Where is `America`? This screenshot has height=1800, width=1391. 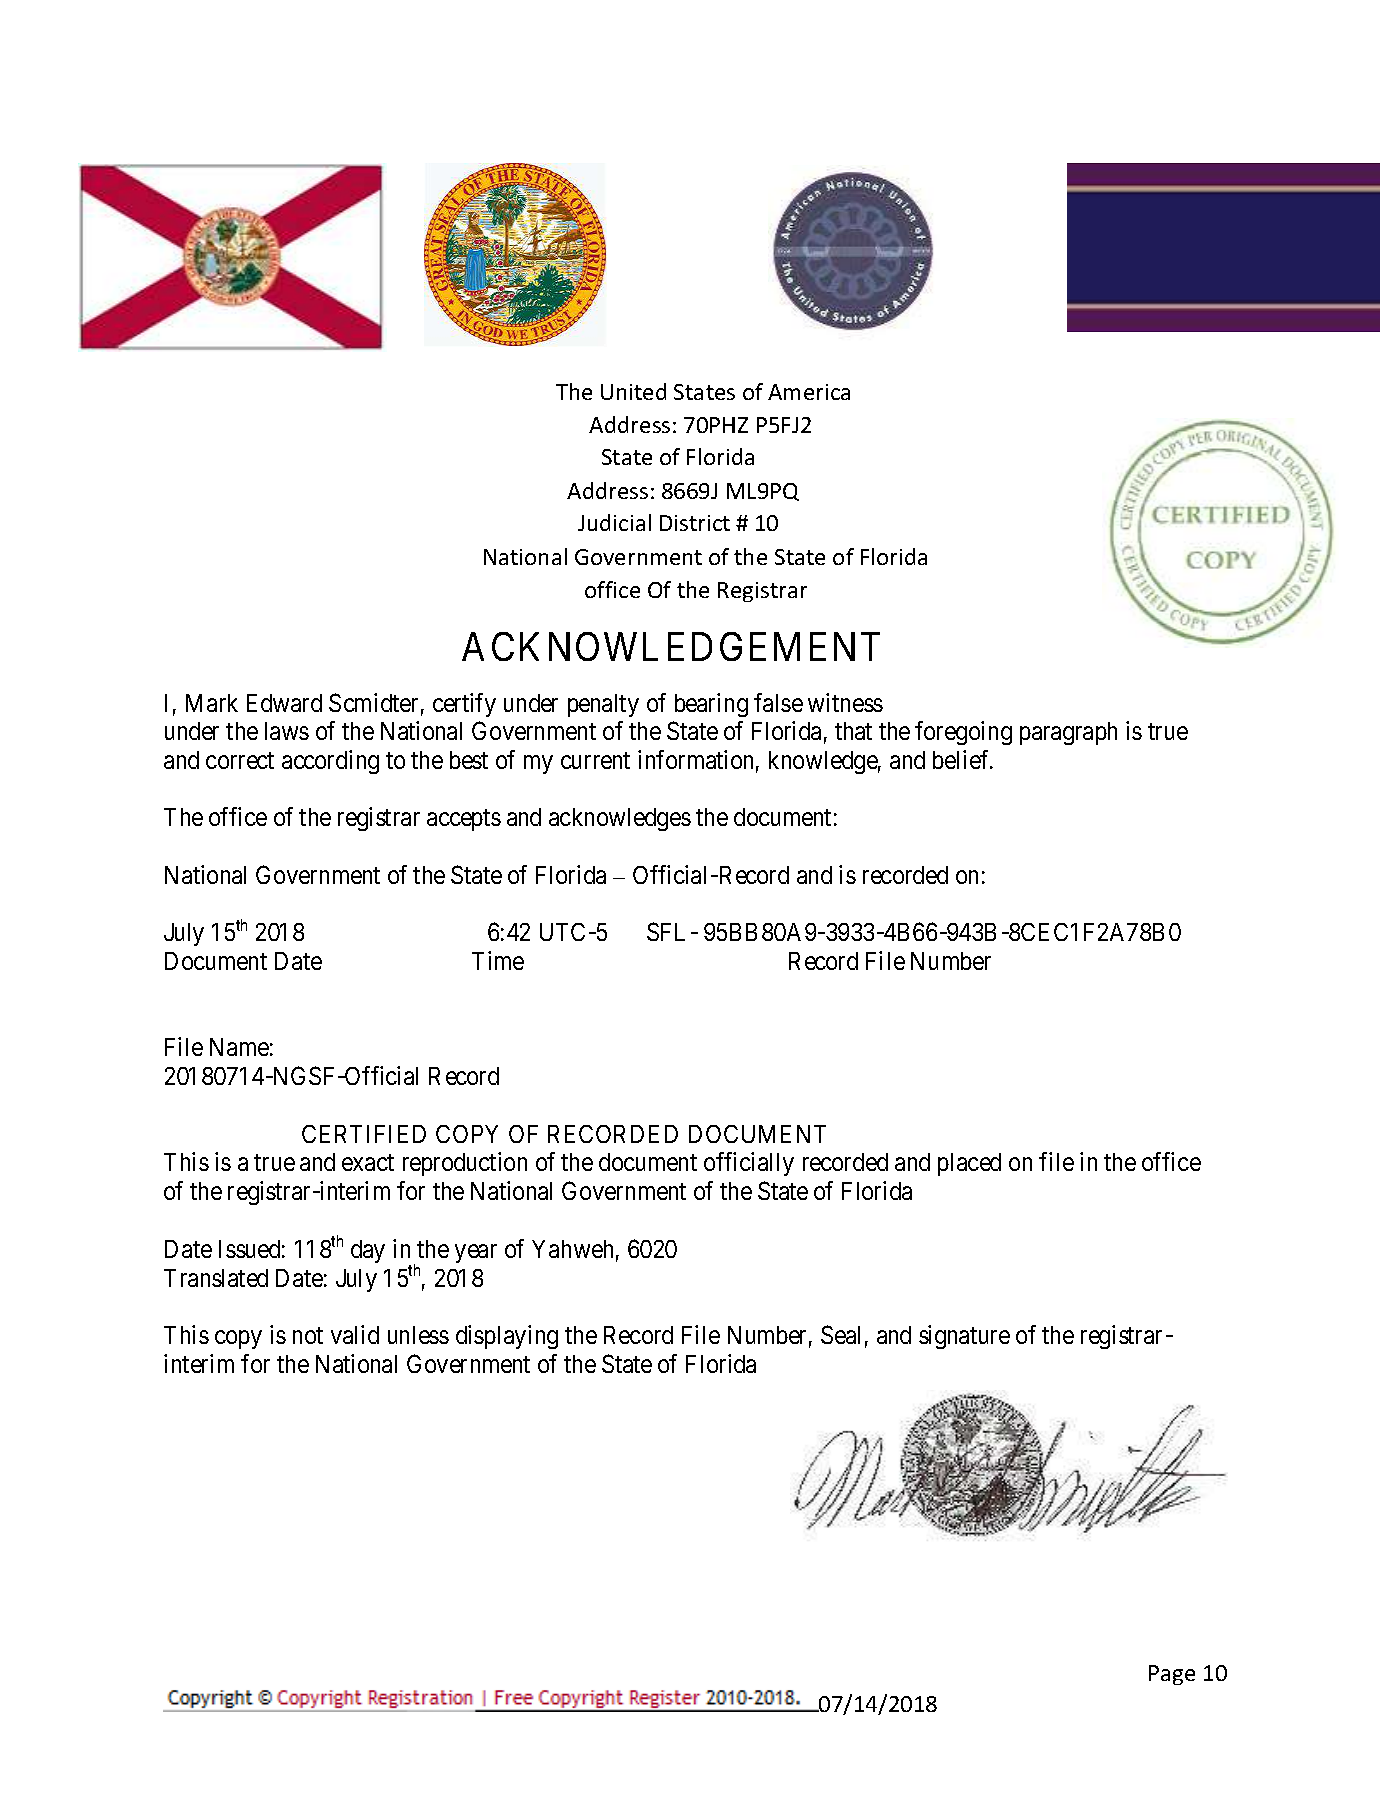 America is located at coordinates (809, 392).
